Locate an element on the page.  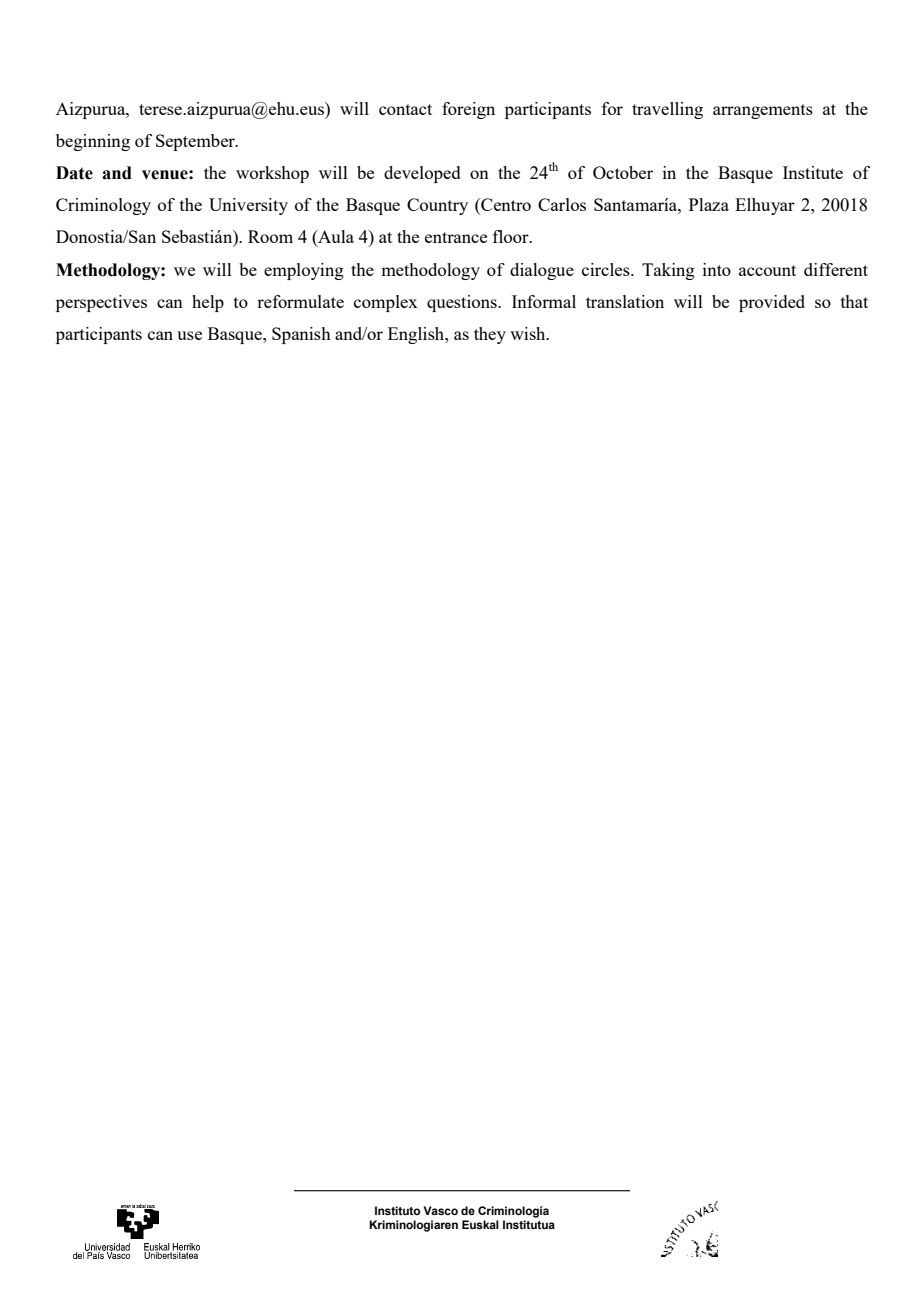
wish is located at coordinates (529, 333).
